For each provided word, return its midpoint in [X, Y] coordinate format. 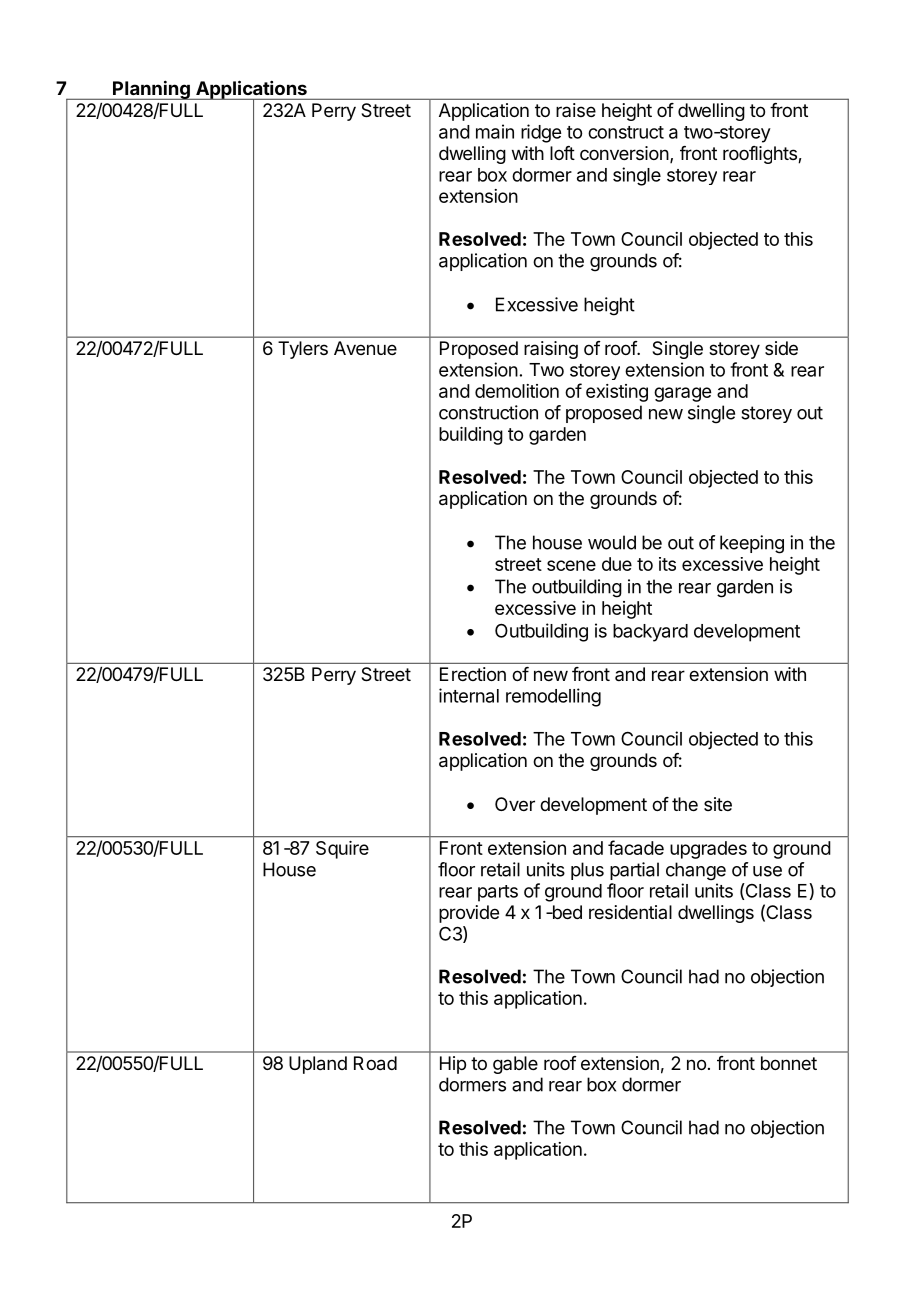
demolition [517, 391]
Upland [318, 1065]
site [718, 804]
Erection [473, 674]
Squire [342, 850]
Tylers [303, 350]
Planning [151, 90]
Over [515, 804]
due [617, 564]
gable [515, 1065]
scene [571, 565]
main [495, 131]
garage [682, 394]
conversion [624, 153]
